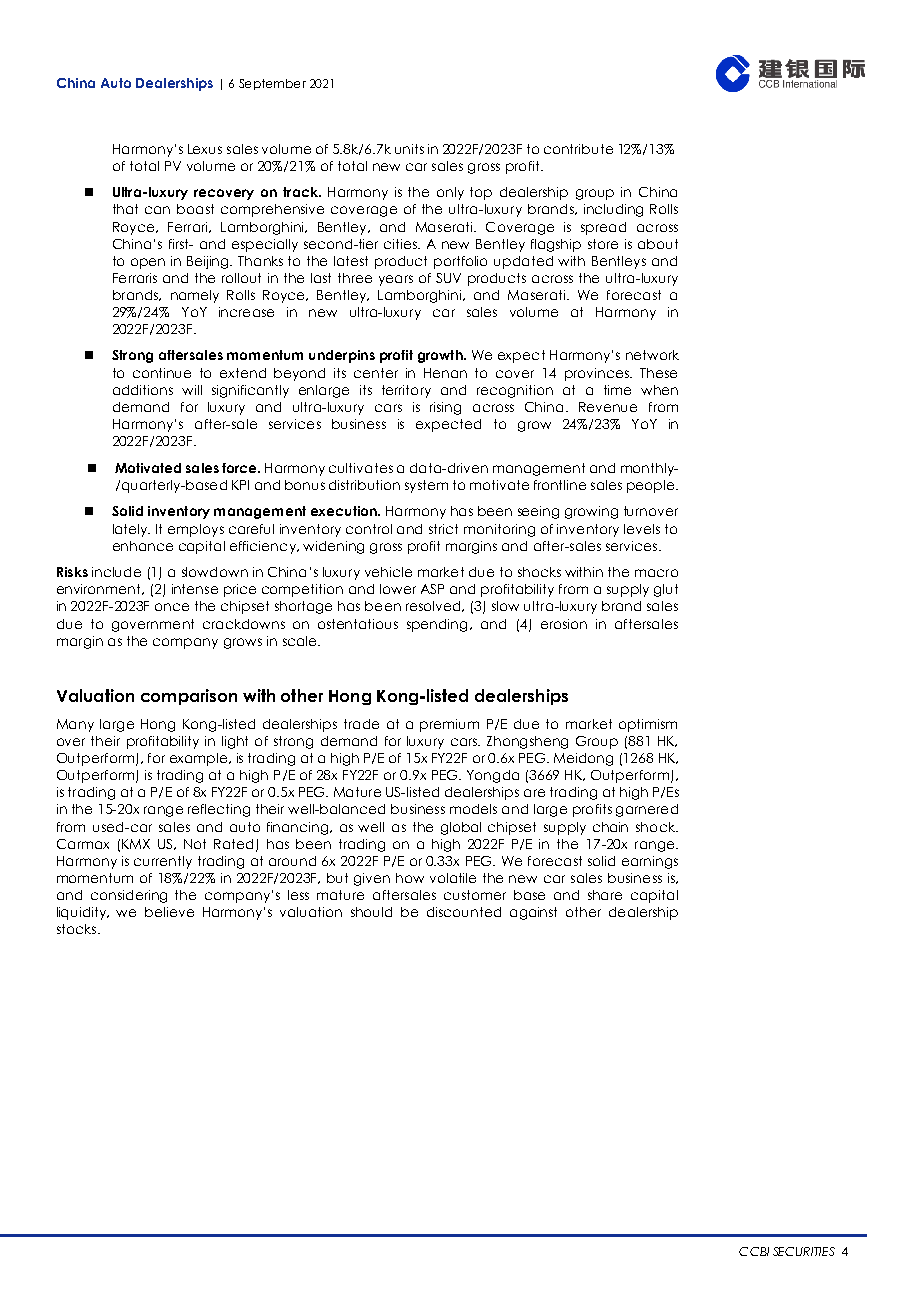 The image size is (924, 1307). Describe the element at coordinates (578, 149) in the screenshot. I see `contribute` at that location.
